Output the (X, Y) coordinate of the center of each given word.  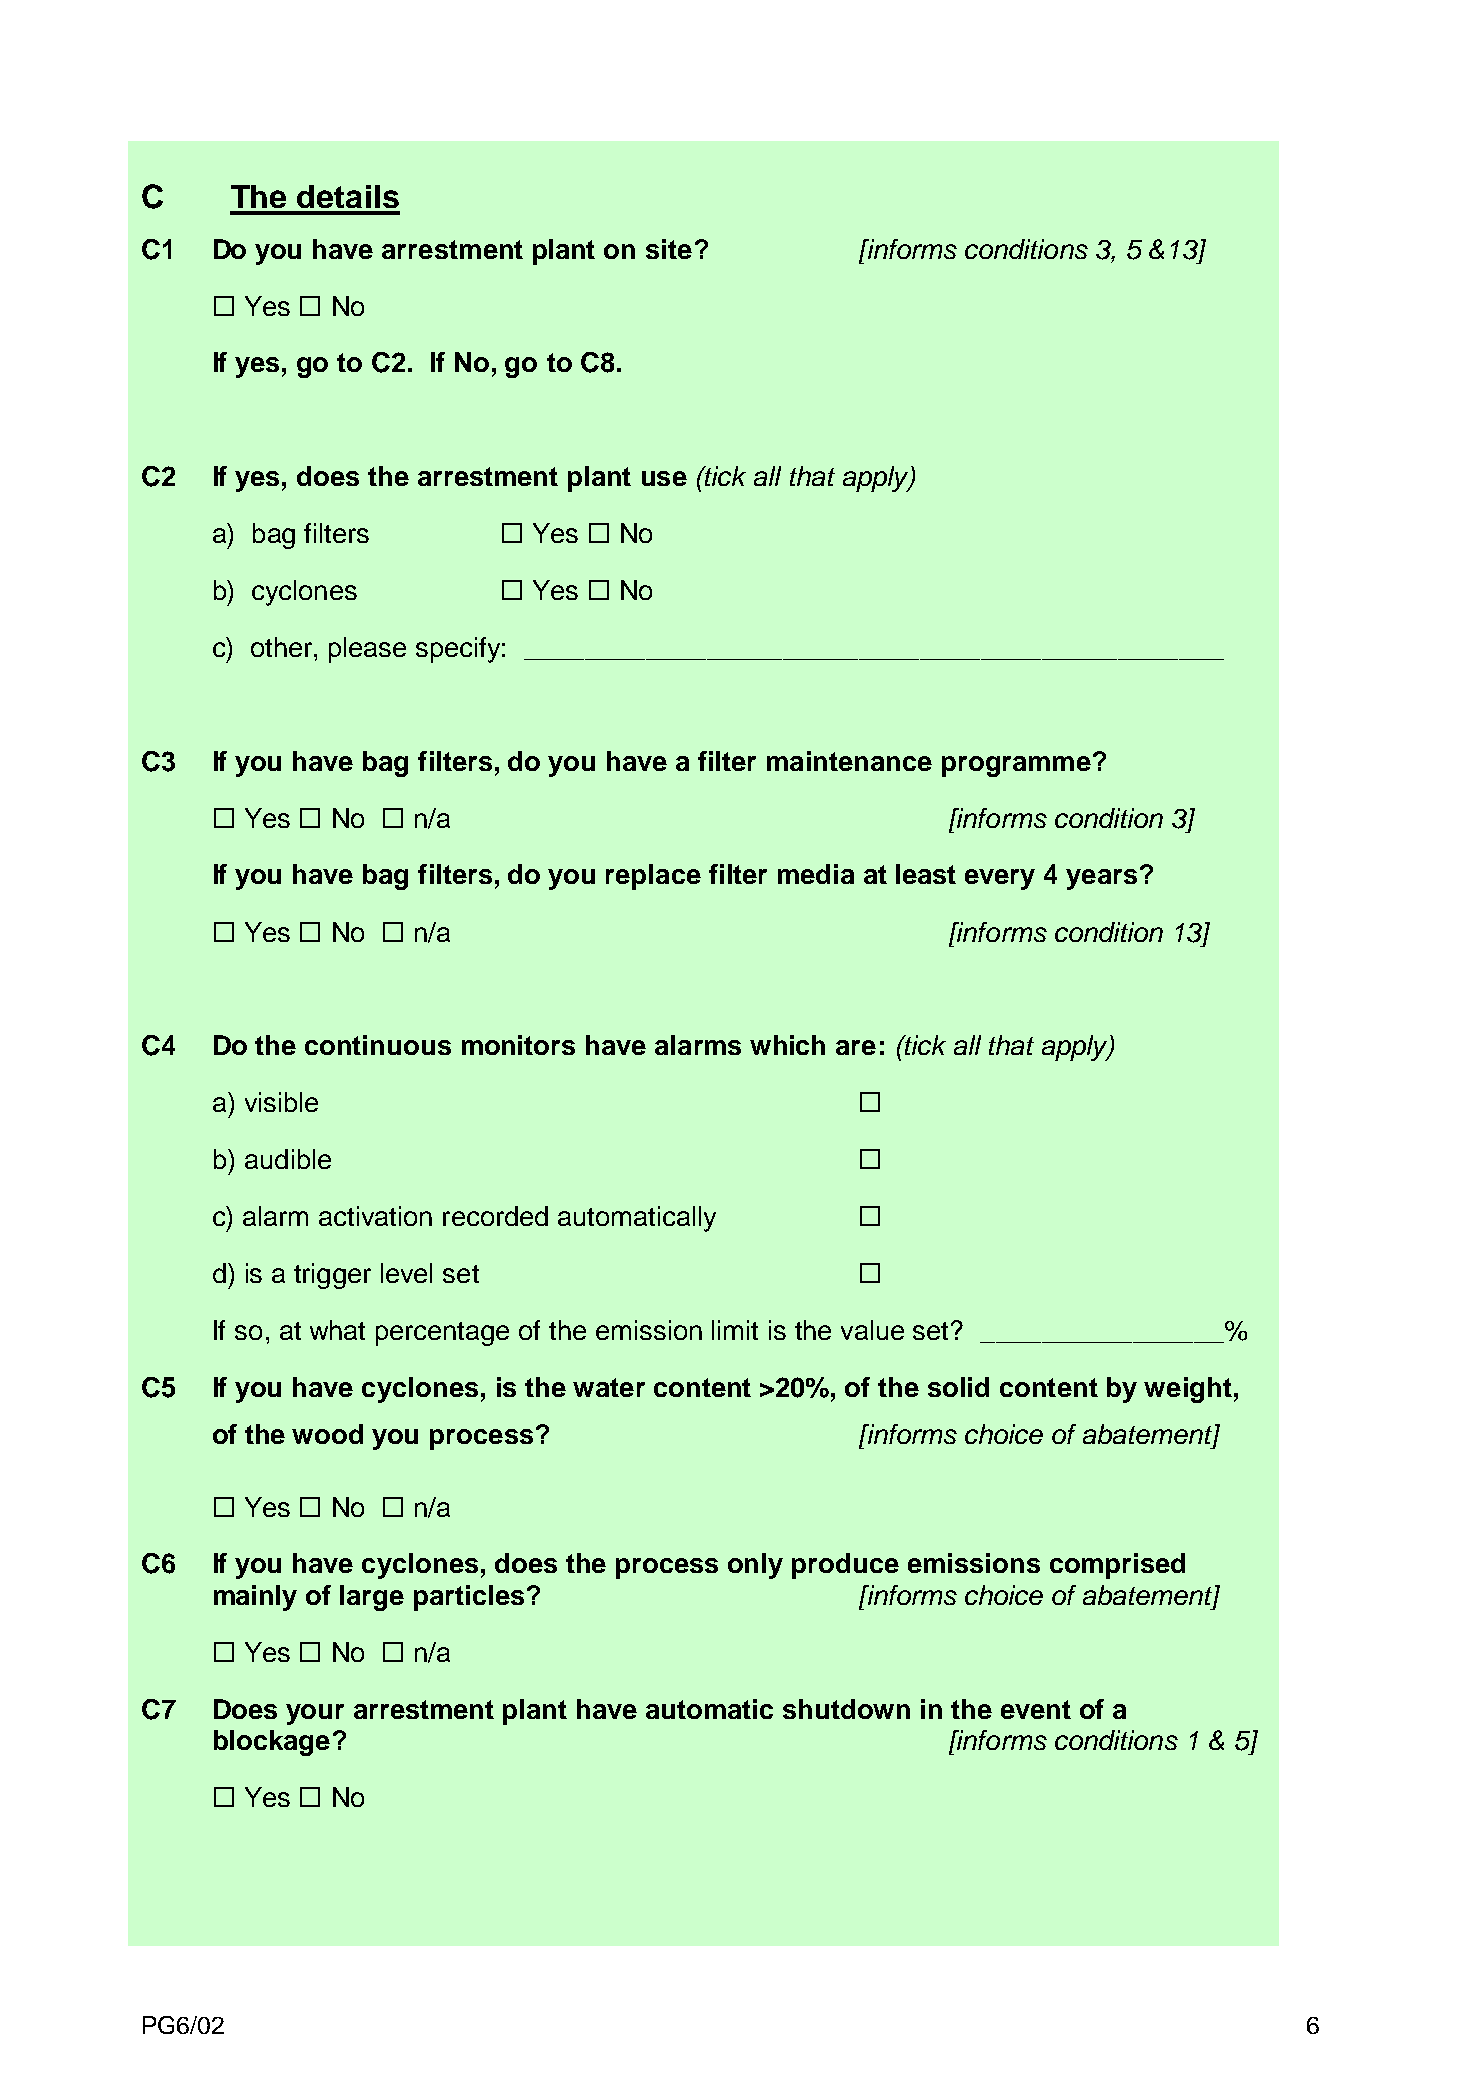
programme (1016, 766)
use (664, 478)
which (787, 1045)
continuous (378, 1045)
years (1101, 879)
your (315, 1714)
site (669, 249)
